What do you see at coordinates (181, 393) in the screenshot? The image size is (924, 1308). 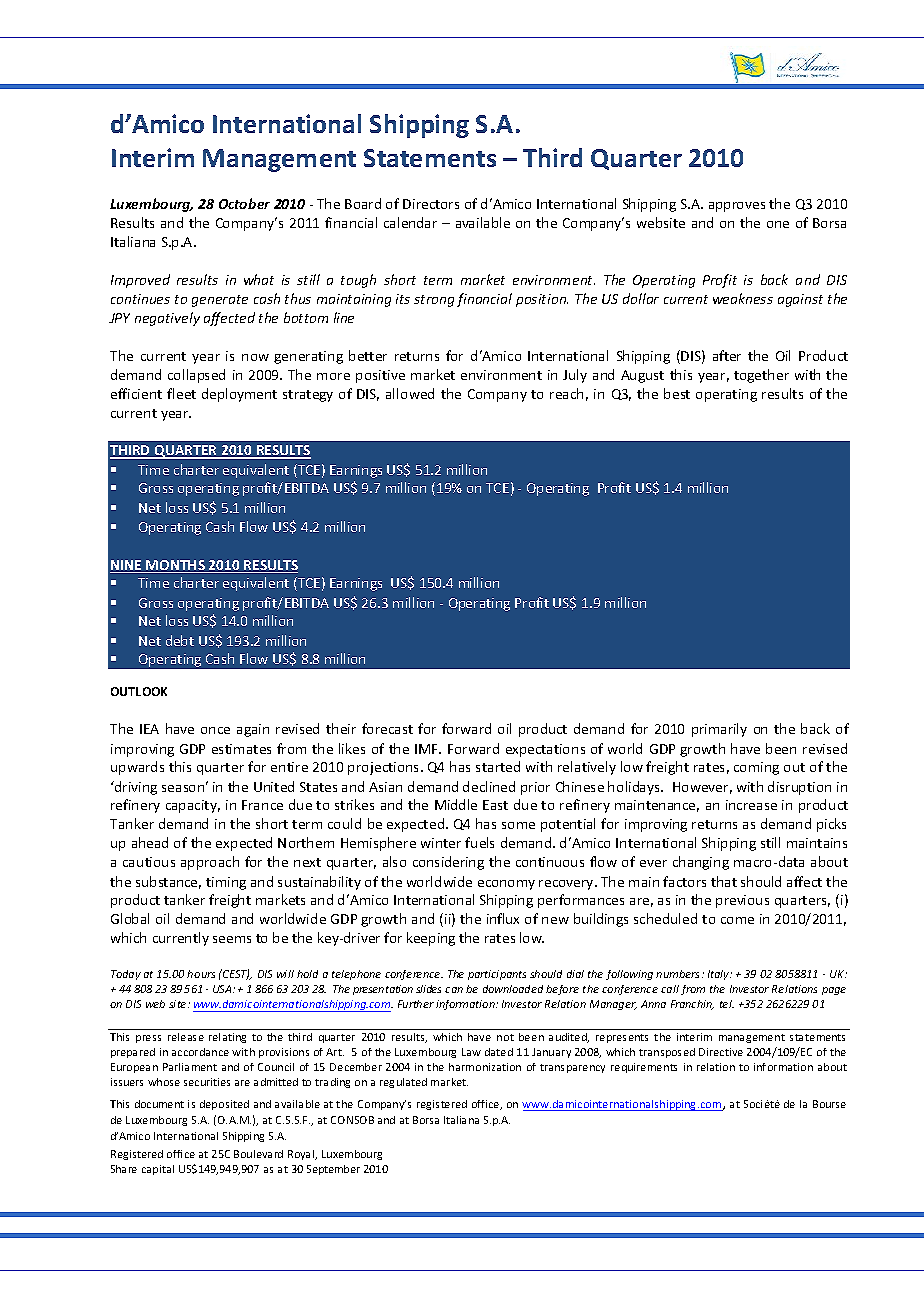 I see `fleet` at bounding box center [181, 393].
